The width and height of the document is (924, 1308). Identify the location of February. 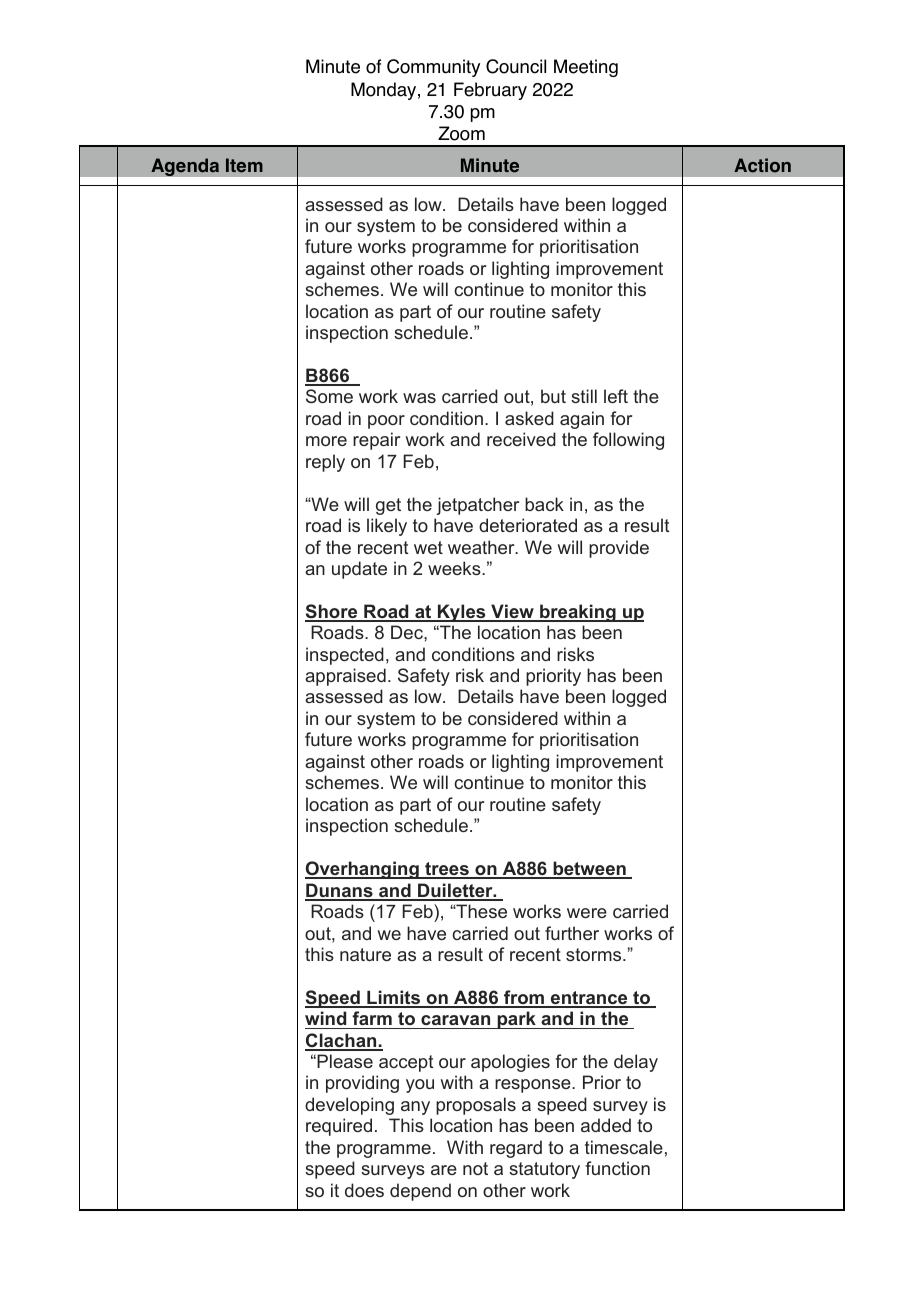
(490, 91).
